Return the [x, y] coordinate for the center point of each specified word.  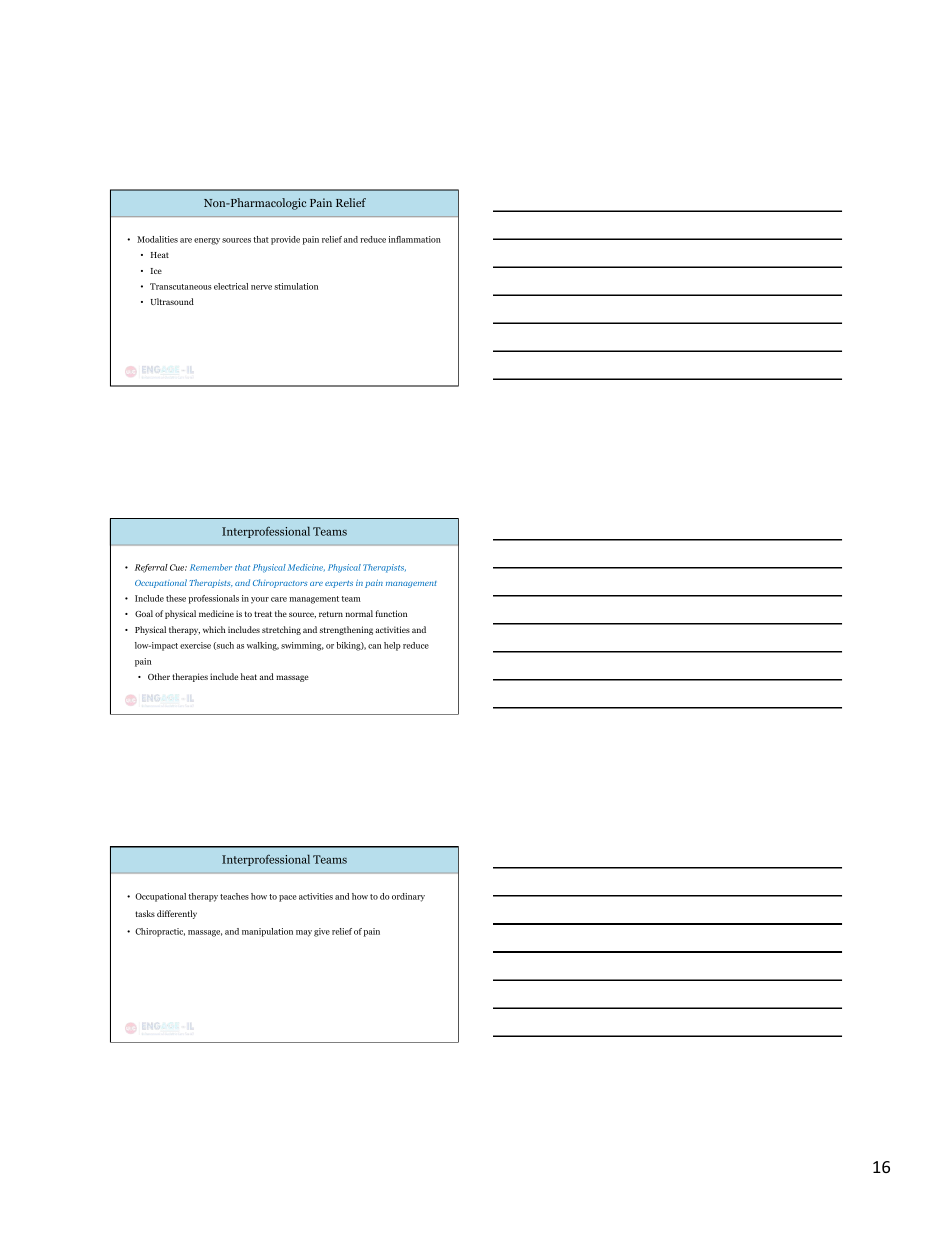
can [375, 646]
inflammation [414, 239]
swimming [302, 646]
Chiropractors [280, 583]
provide [285, 240]
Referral [151, 568]
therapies [190, 677]
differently [177, 914]
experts [339, 584]
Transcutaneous [181, 286]
